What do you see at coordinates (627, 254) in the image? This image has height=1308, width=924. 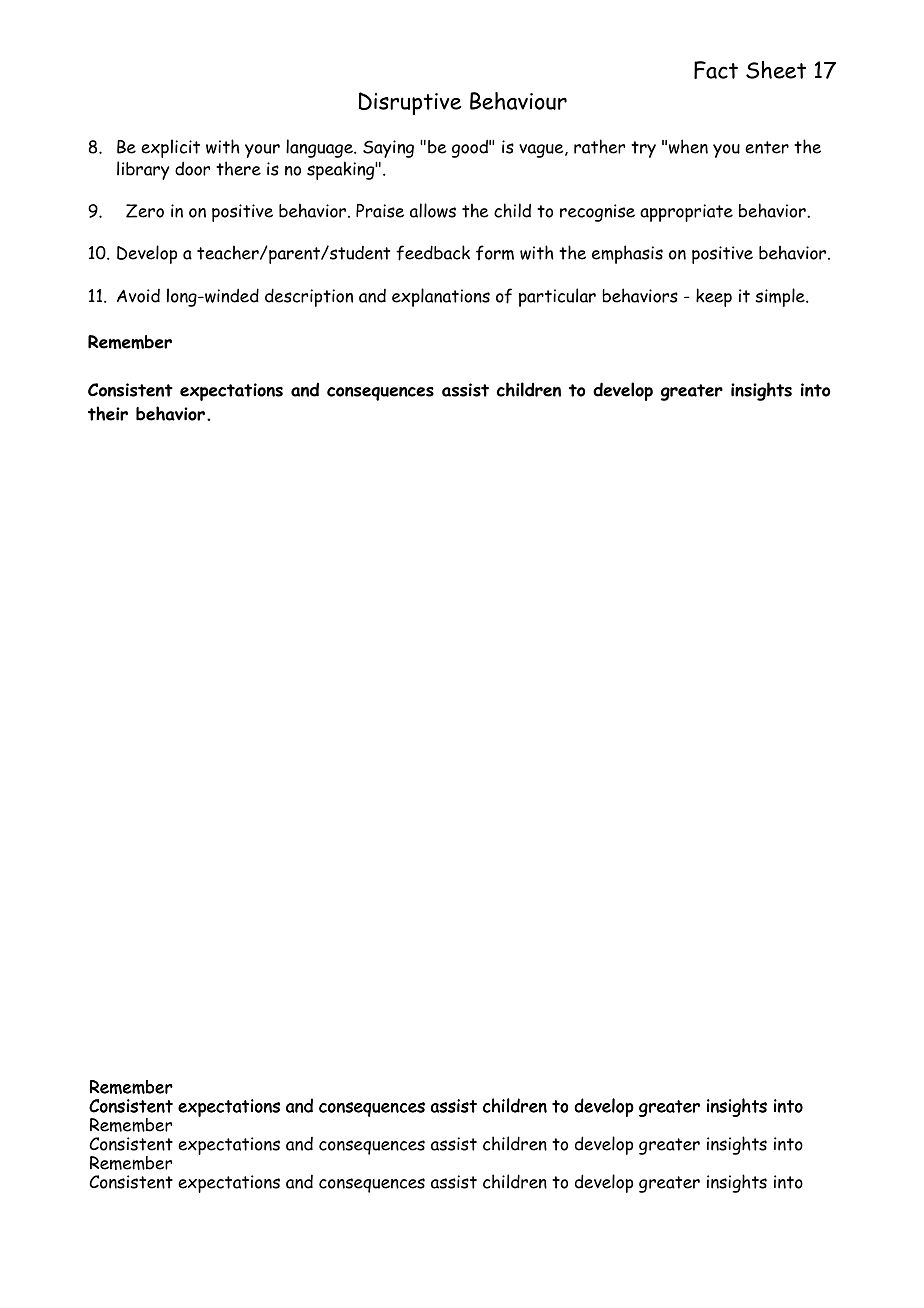 I see `emphasis` at bounding box center [627, 254].
